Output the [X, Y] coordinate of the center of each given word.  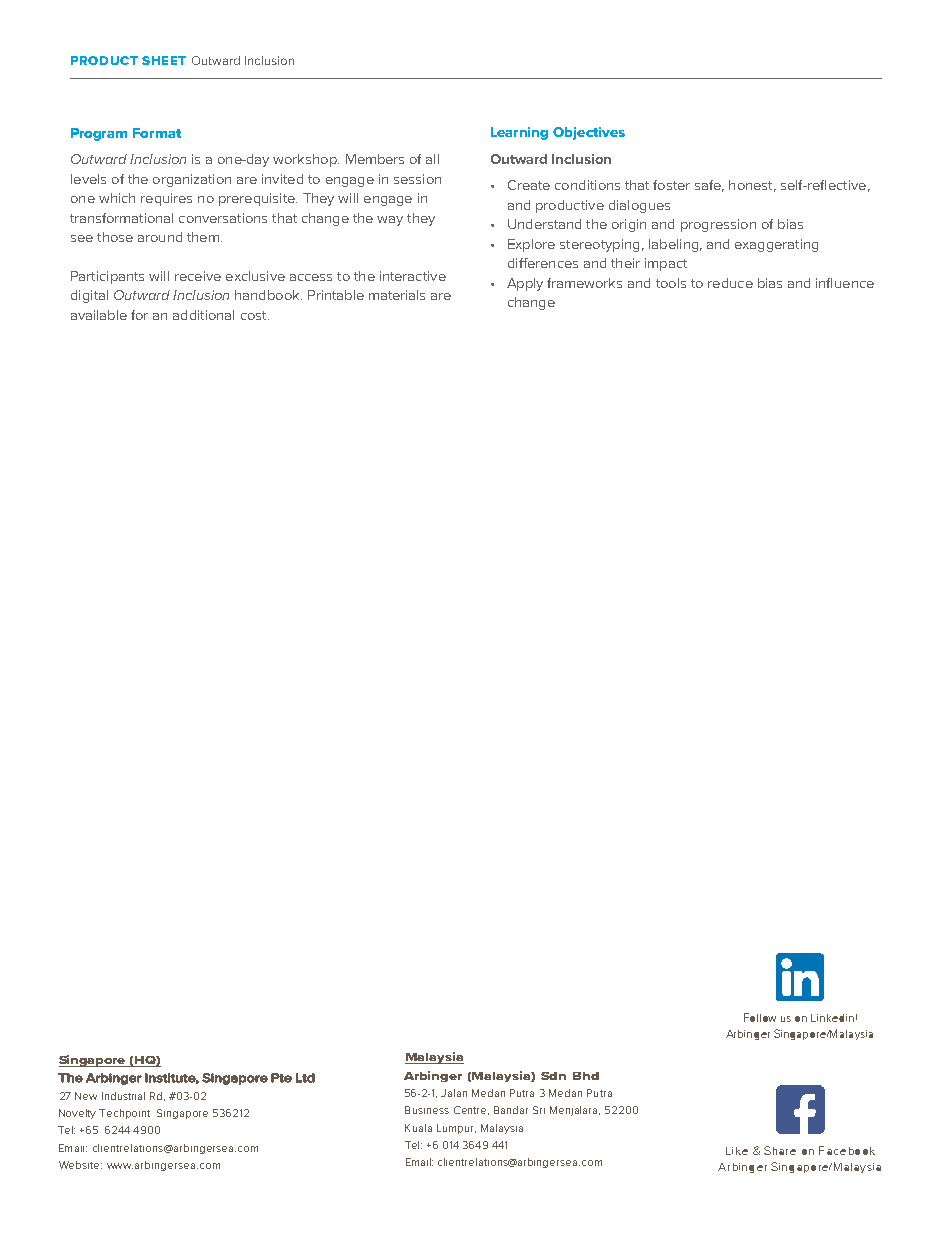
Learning [519, 133]
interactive [413, 276]
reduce [730, 283]
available [99, 315]
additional [203, 315]
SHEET [164, 60]
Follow [760, 1017]
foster [671, 185]
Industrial [123, 1096]
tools [671, 283]
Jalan [454, 1093]
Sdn [553, 1076]
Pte [281, 1078]
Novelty [77, 1114]
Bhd [586, 1076]
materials [397, 295]
